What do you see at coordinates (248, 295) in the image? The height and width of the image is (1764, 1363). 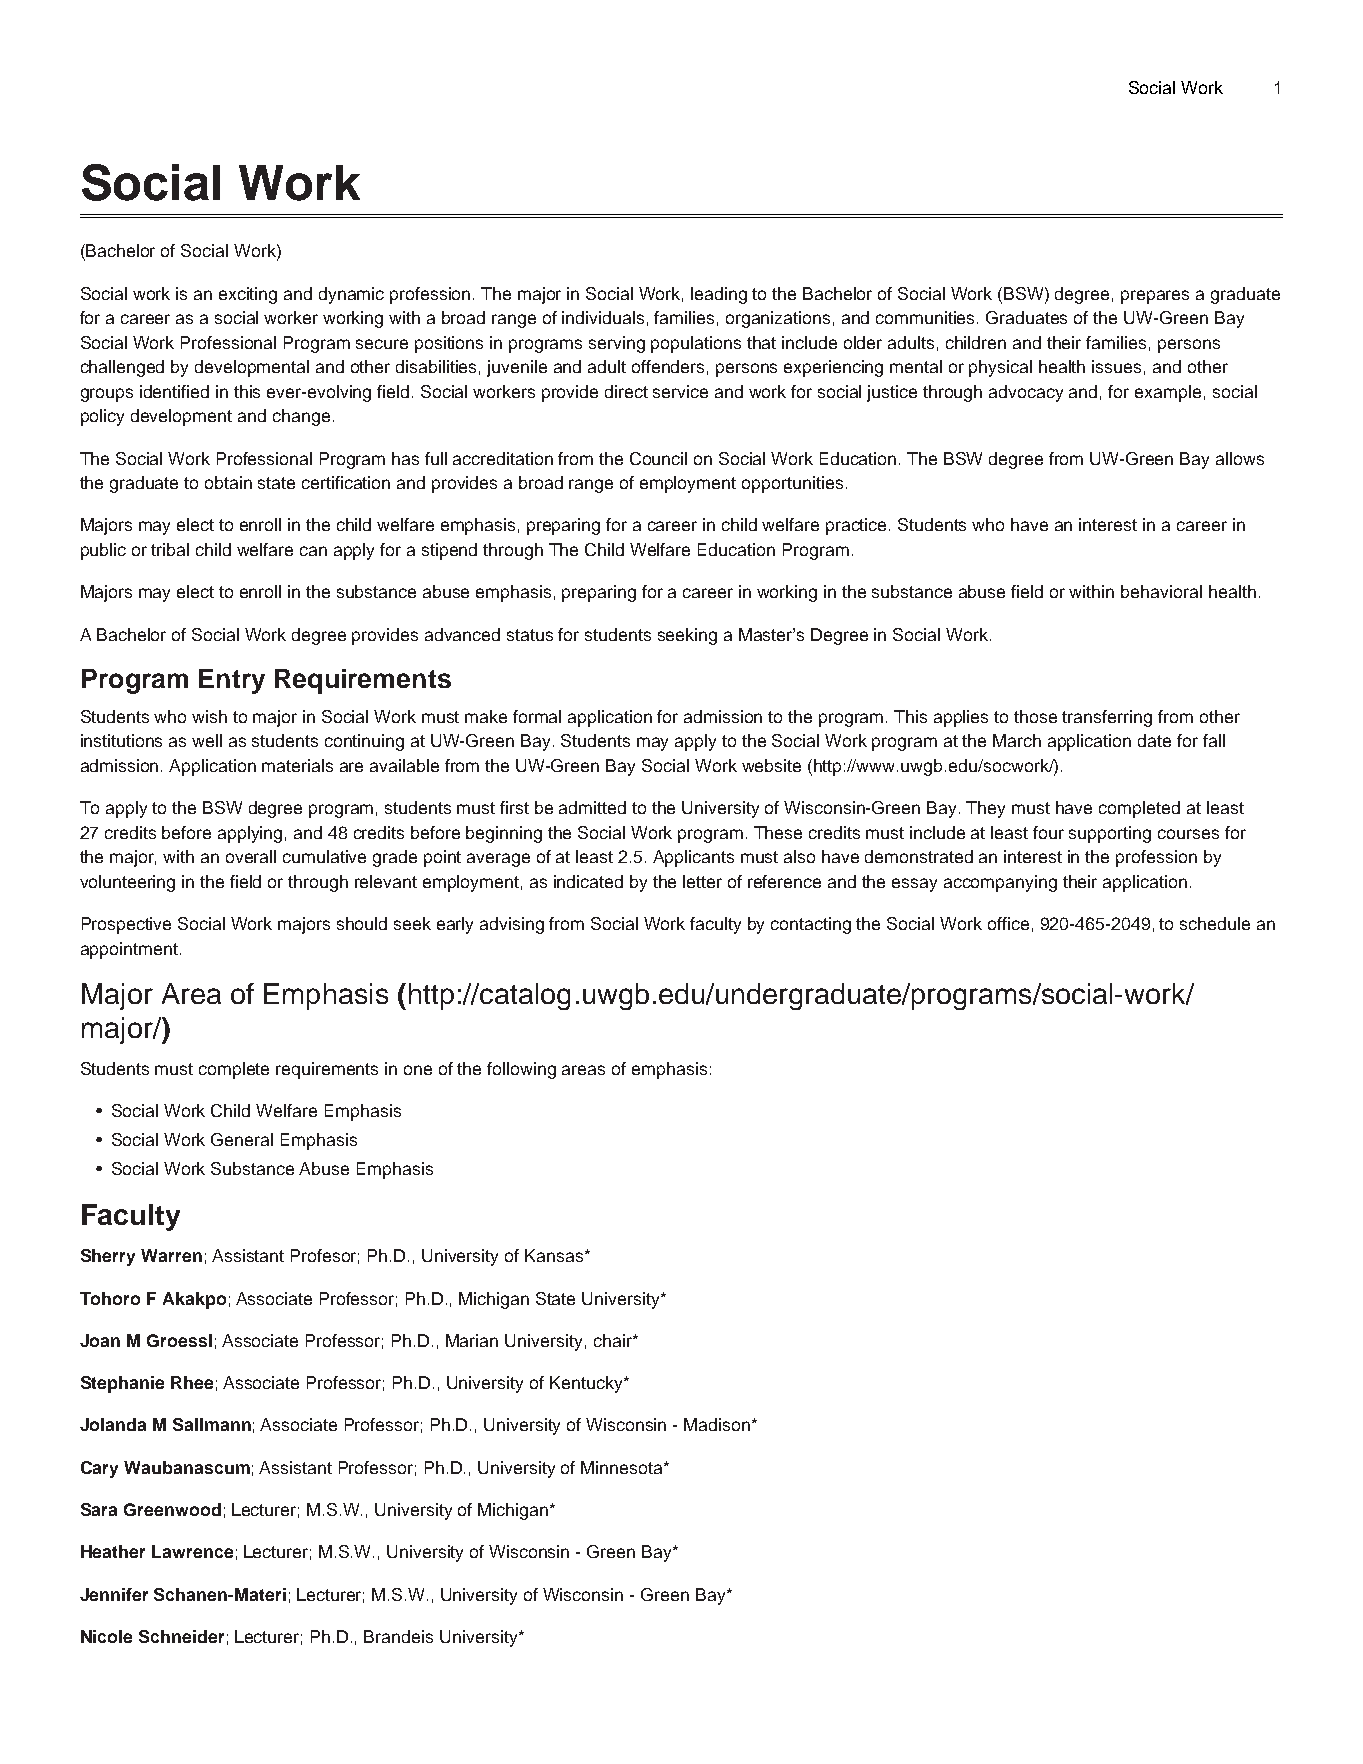 I see `exciting` at bounding box center [248, 295].
